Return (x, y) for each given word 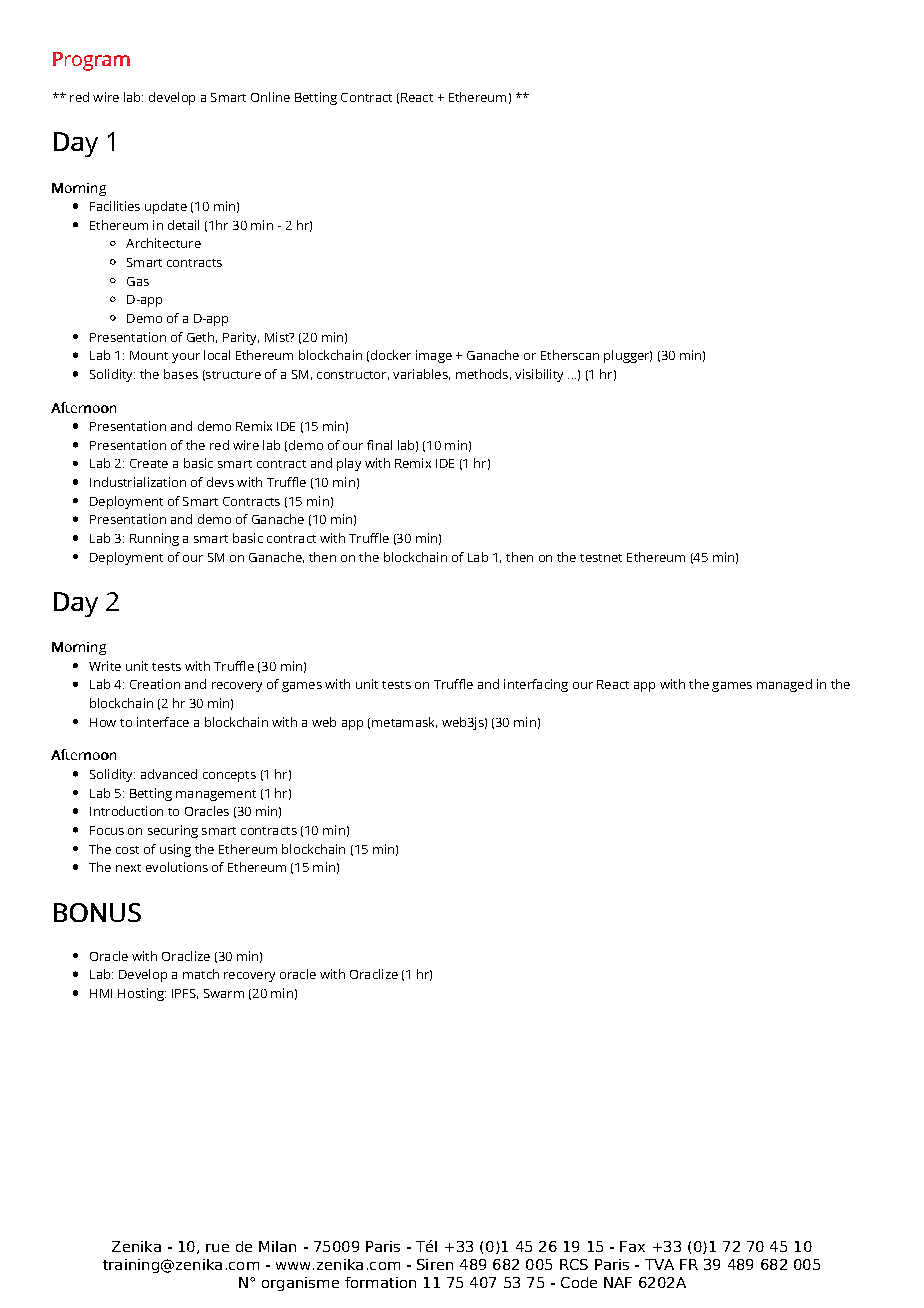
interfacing (536, 685)
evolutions (177, 867)
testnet (601, 558)
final (379, 445)
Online (270, 97)
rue (217, 1248)
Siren (435, 1264)
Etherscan (570, 355)
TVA (659, 1264)
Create (149, 463)
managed (784, 685)
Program (91, 61)
